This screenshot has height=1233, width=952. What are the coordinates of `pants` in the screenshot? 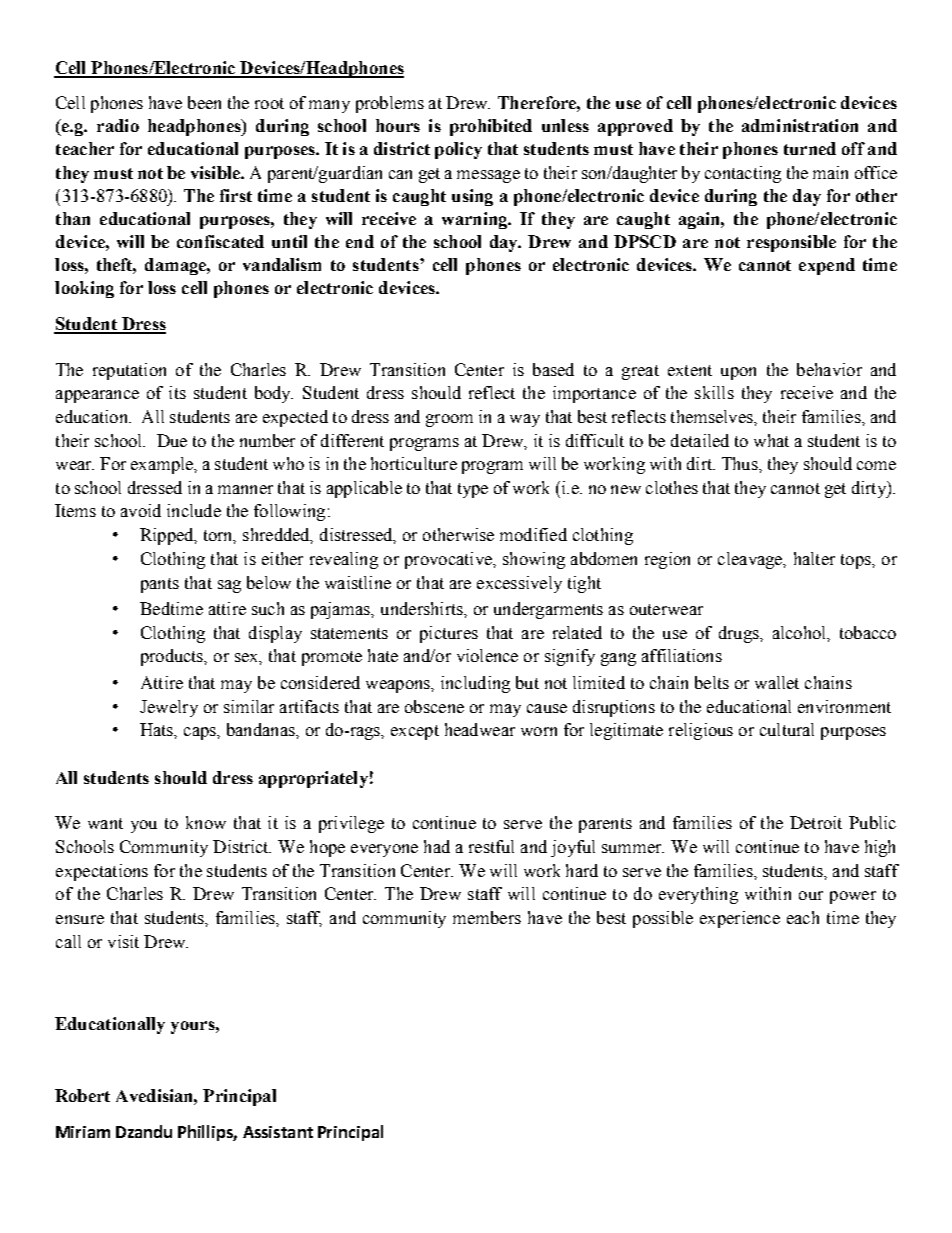 It's located at (160, 585).
